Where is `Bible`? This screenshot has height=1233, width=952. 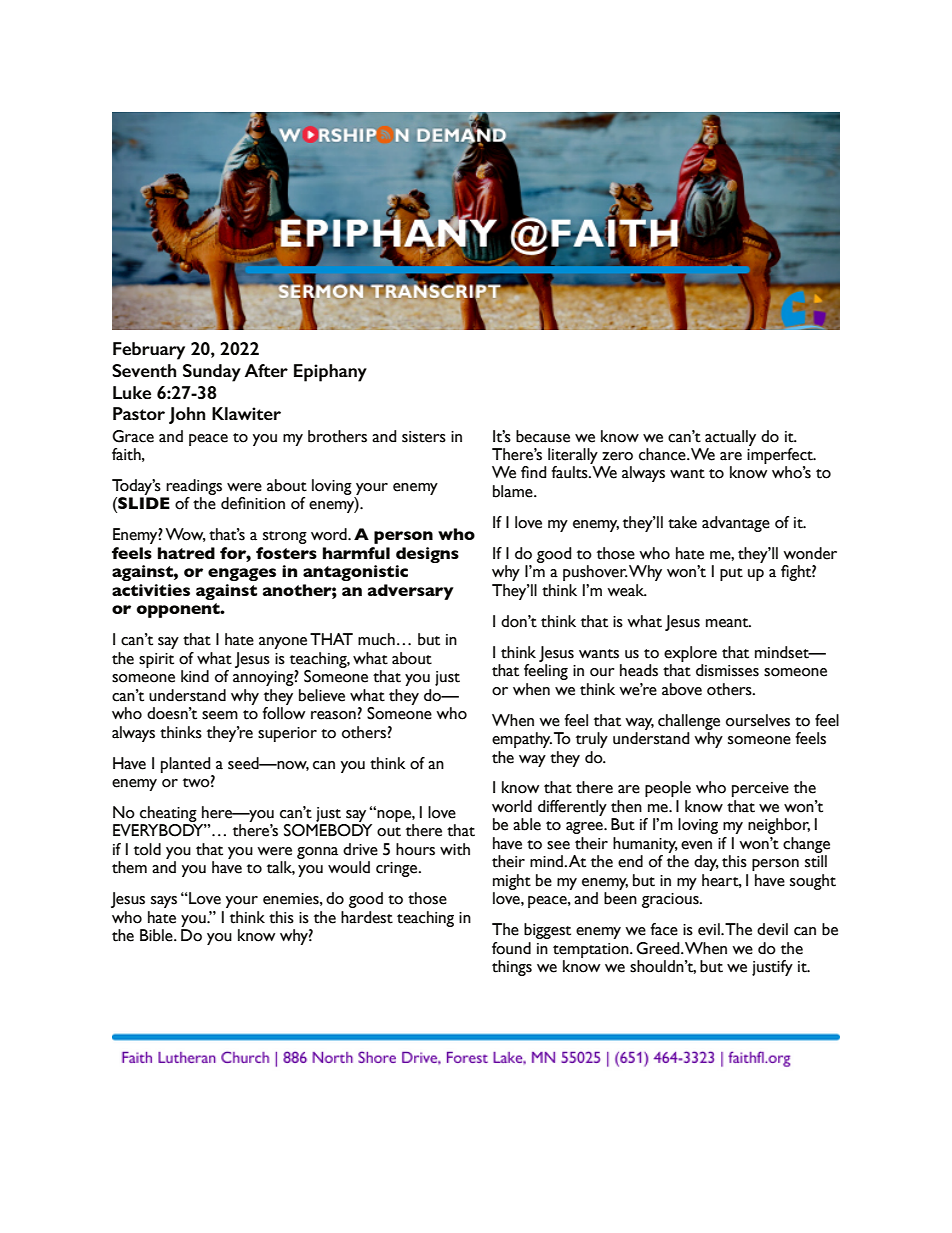 Bible is located at coordinates (157, 935).
